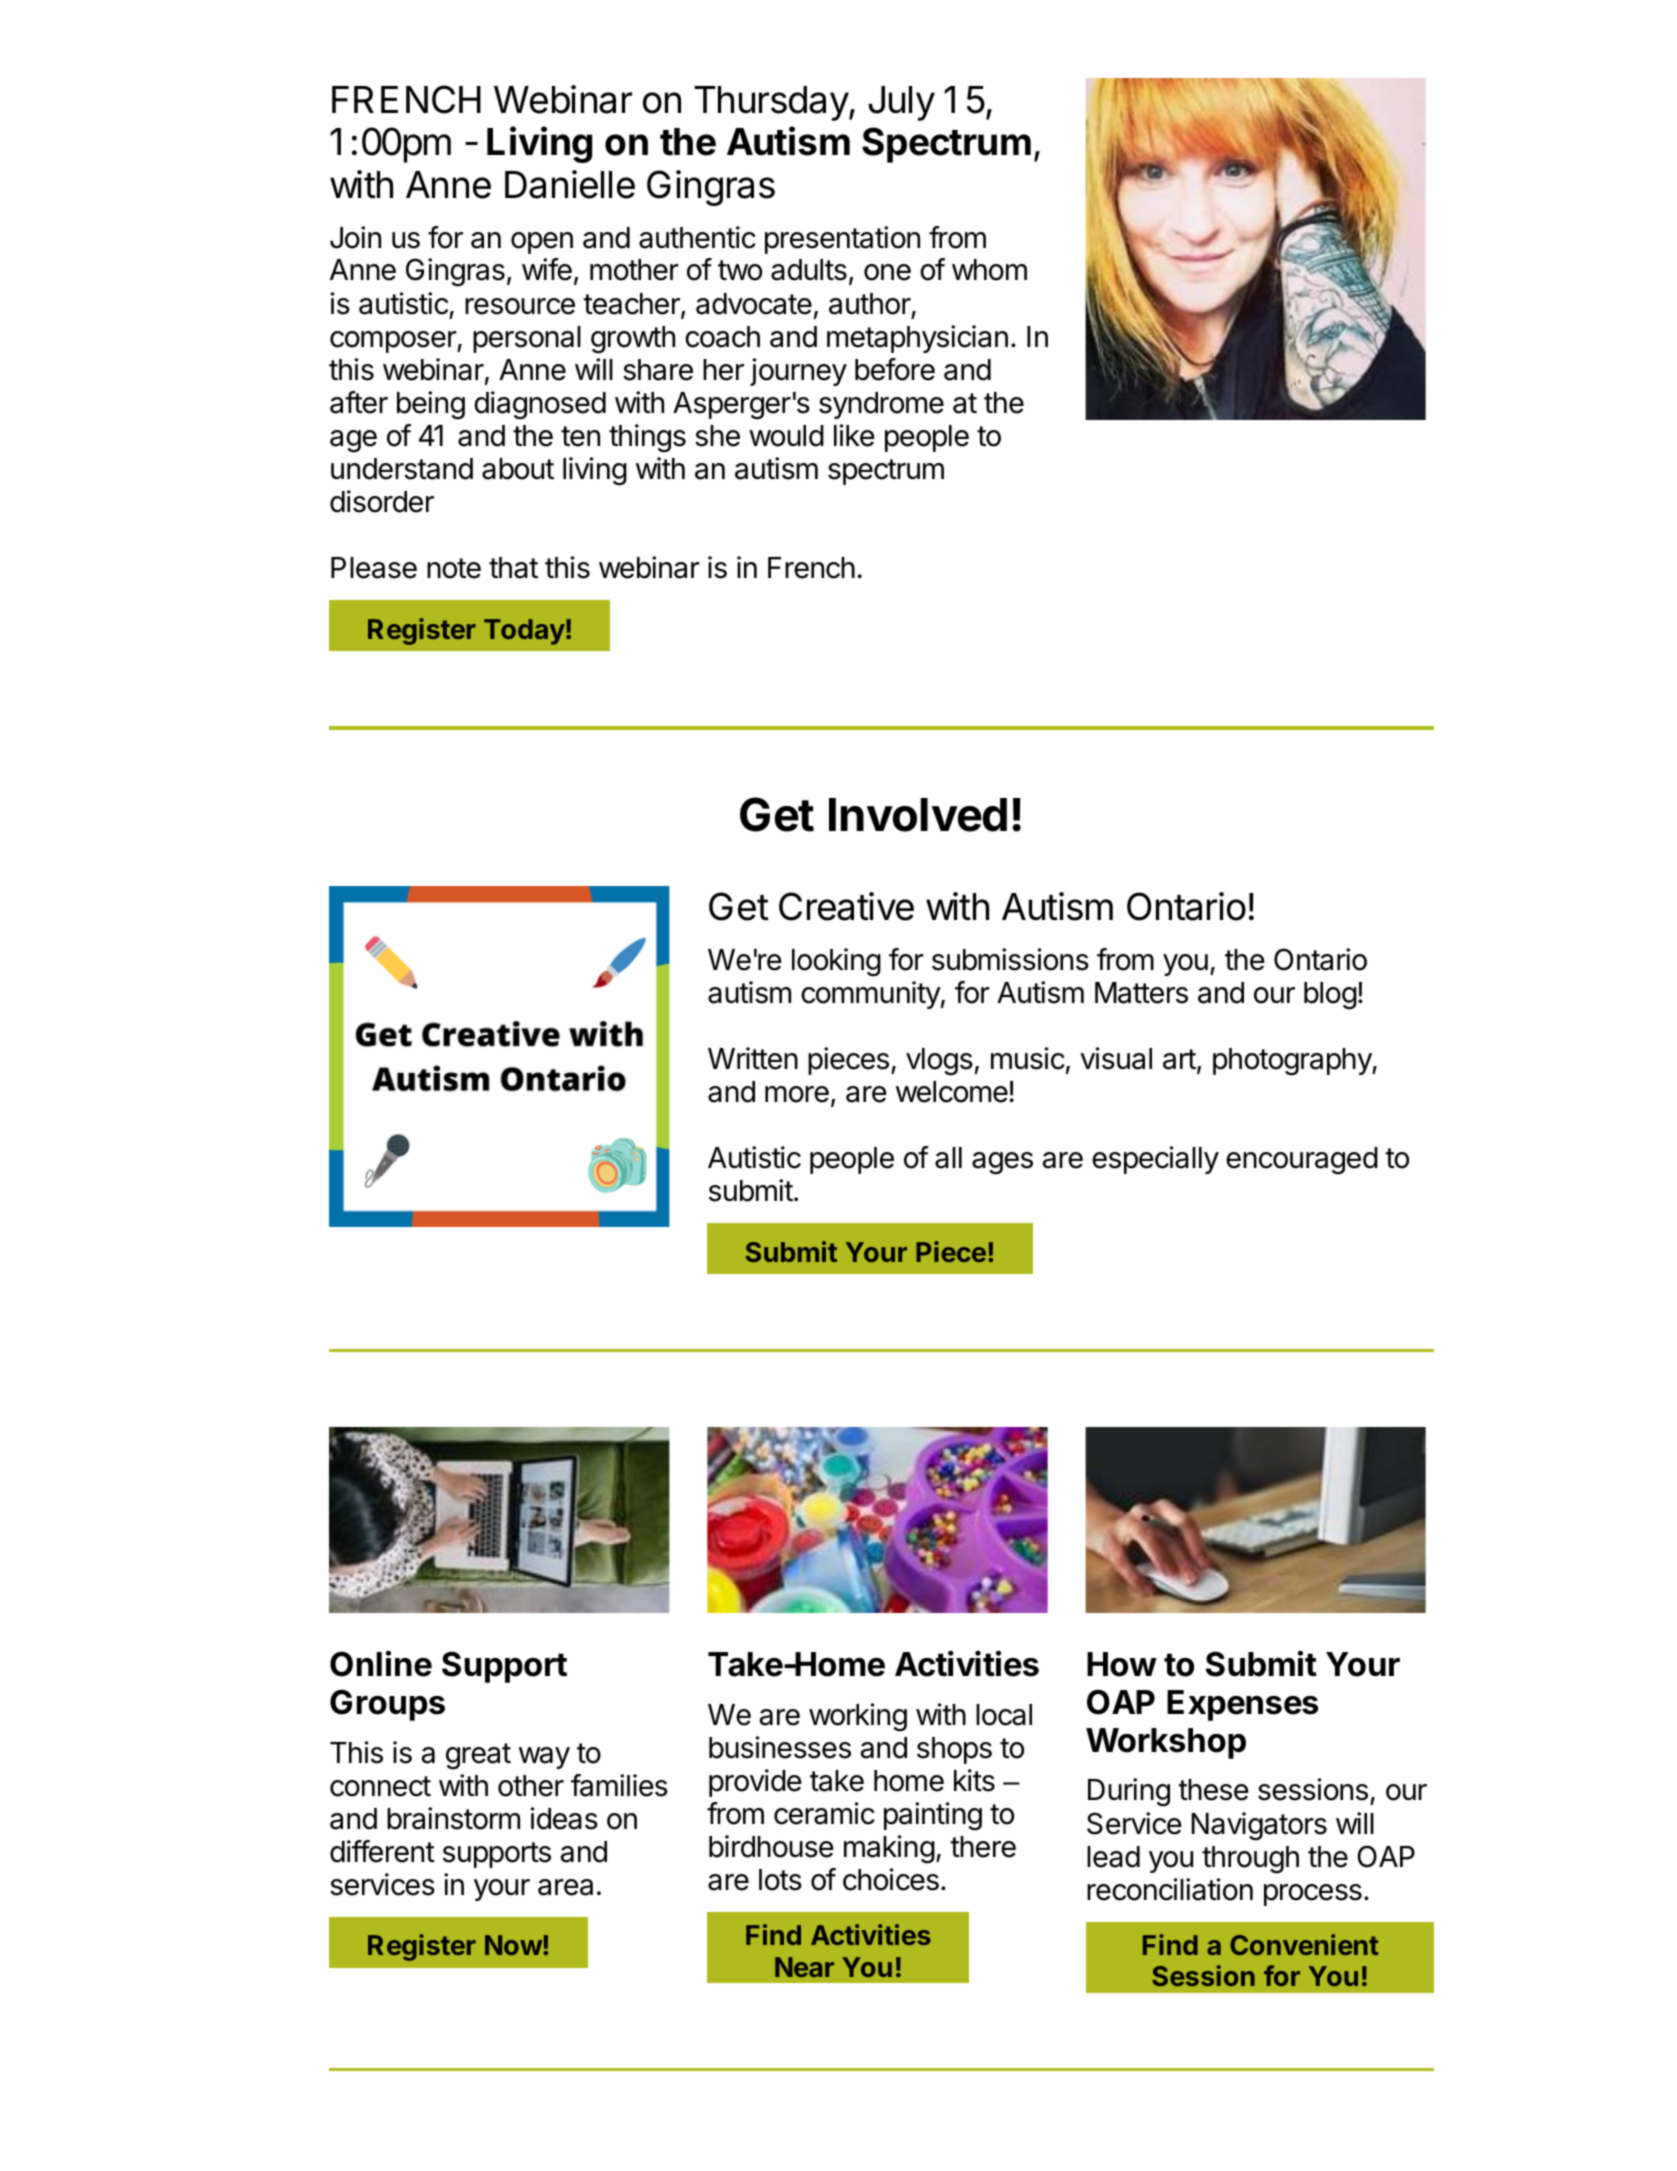 The width and height of the screenshot is (1677, 2171). Describe the element at coordinates (514, 1945) in the screenshot. I see `Now` at that location.
